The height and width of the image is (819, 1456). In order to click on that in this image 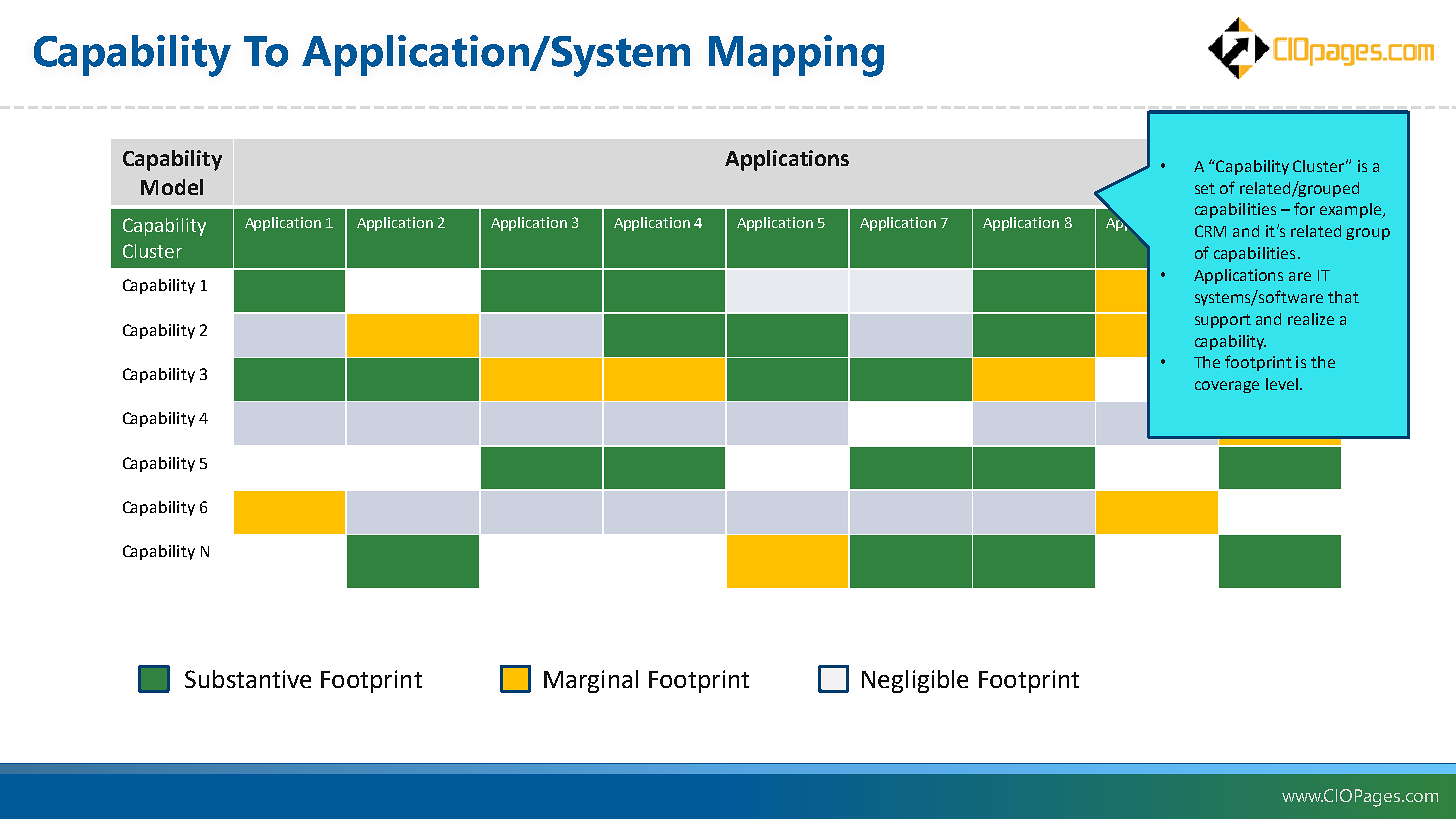, I will do `click(1343, 297)`.
